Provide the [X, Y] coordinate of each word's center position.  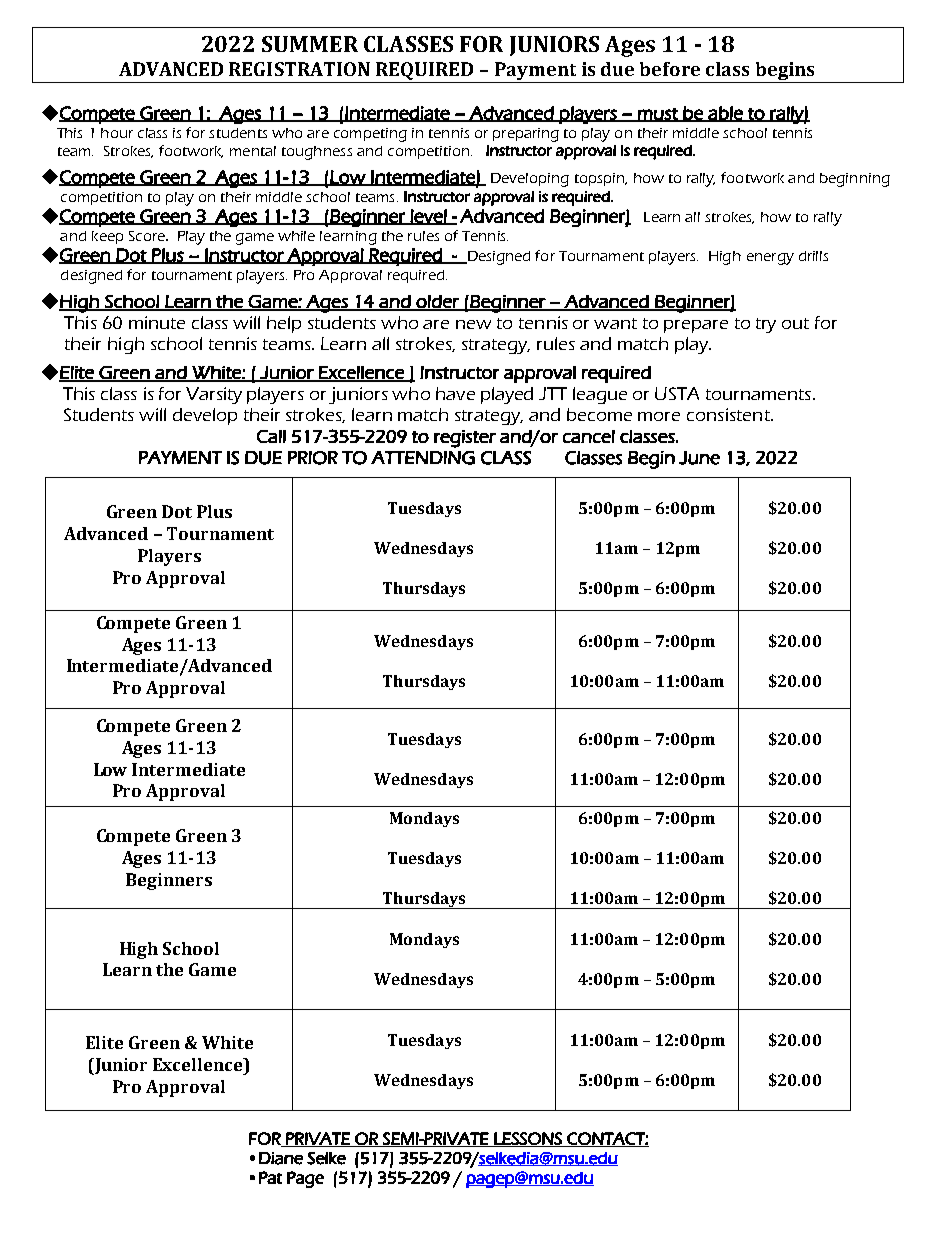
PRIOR [313, 458]
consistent [729, 414]
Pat [270, 1177]
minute [157, 322]
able [725, 114]
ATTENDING [423, 458]
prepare [696, 326]
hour [117, 133]
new [473, 324]
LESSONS [528, 1139]
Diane [281, 1158]
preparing [526, 135]
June [699, 458]
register [465, 439]
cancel [589, 436]
